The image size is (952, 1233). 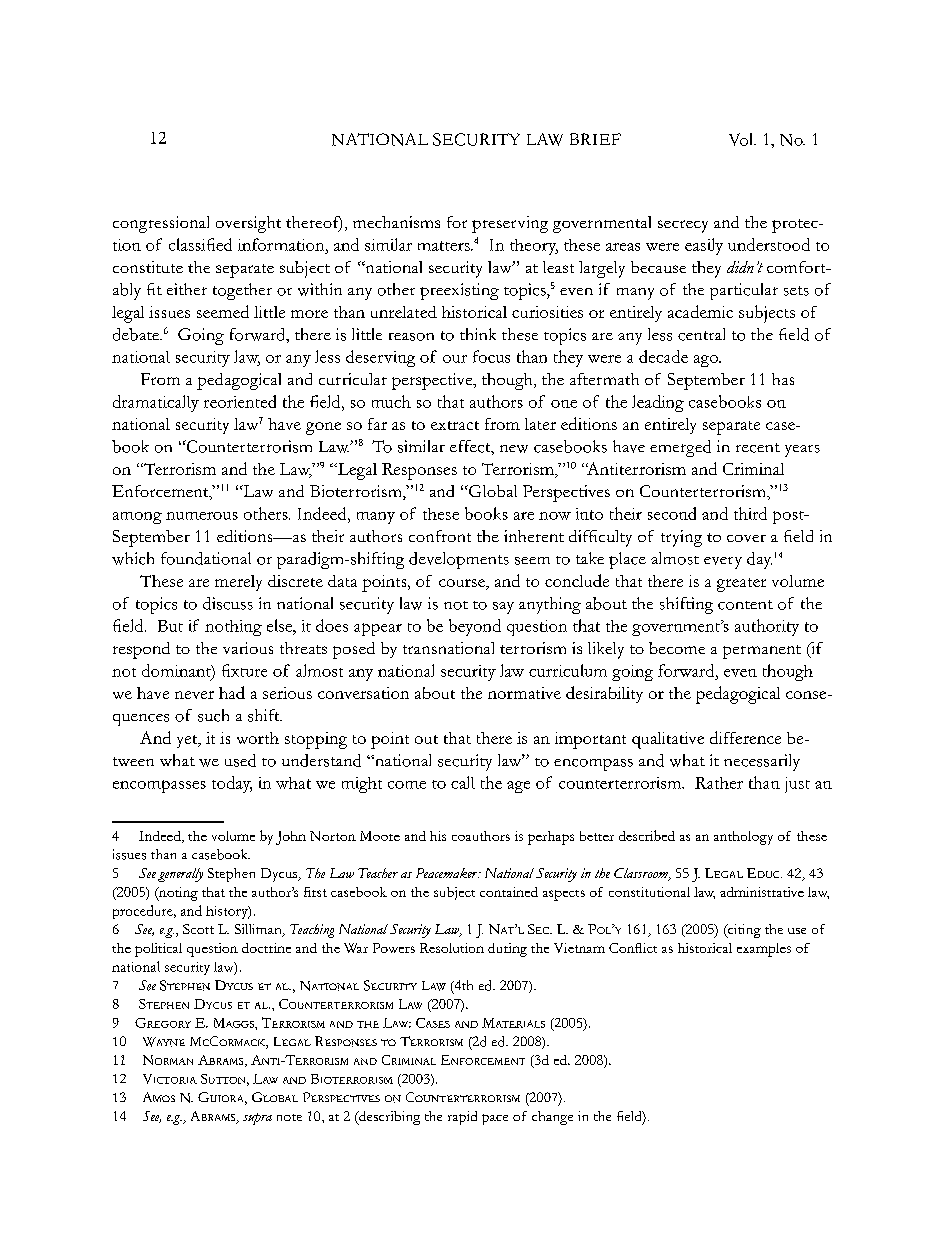 I want to click on supra, so click(x=257, y=1119).
